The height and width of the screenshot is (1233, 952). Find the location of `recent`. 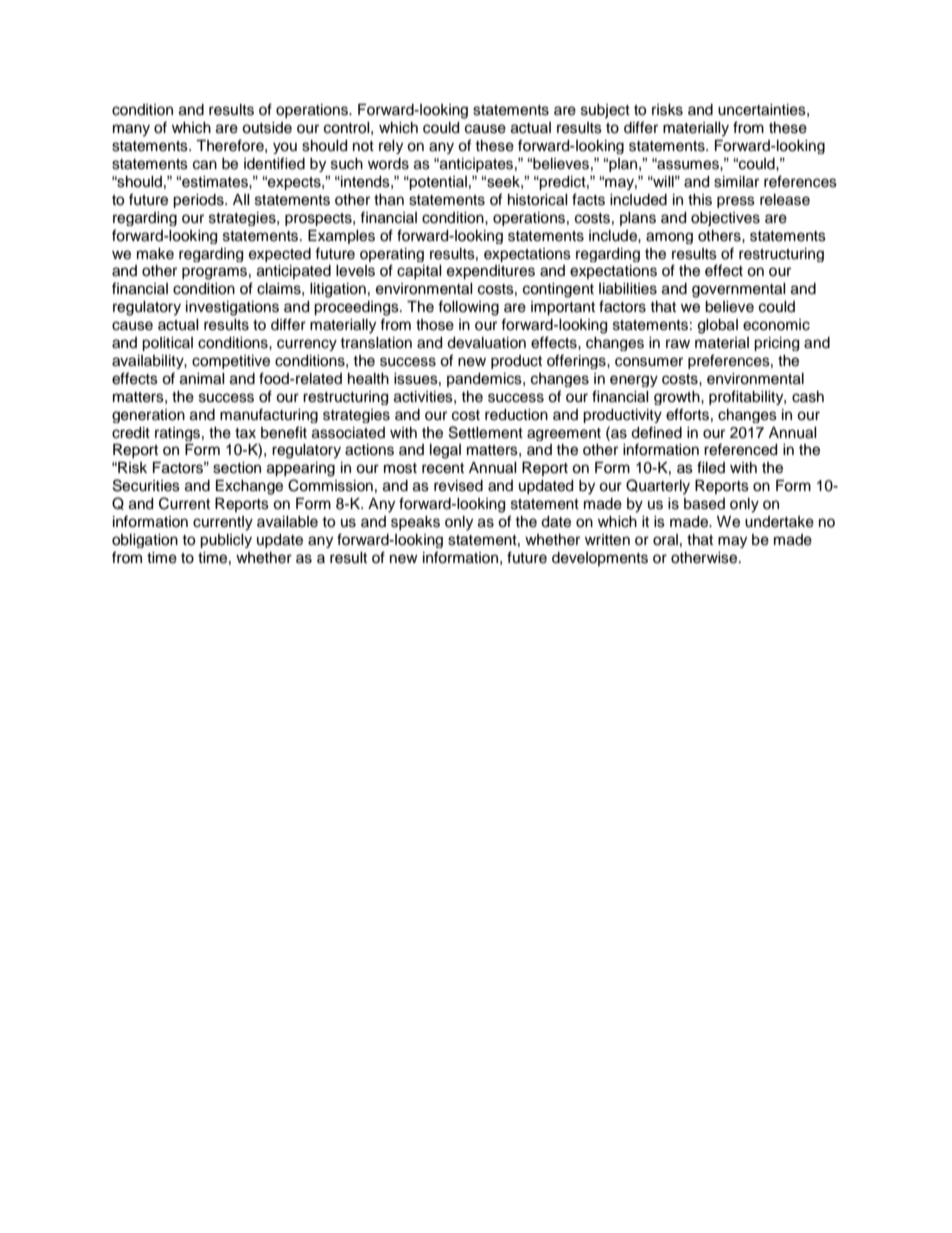

recent is located at coordinates (443, 468).
